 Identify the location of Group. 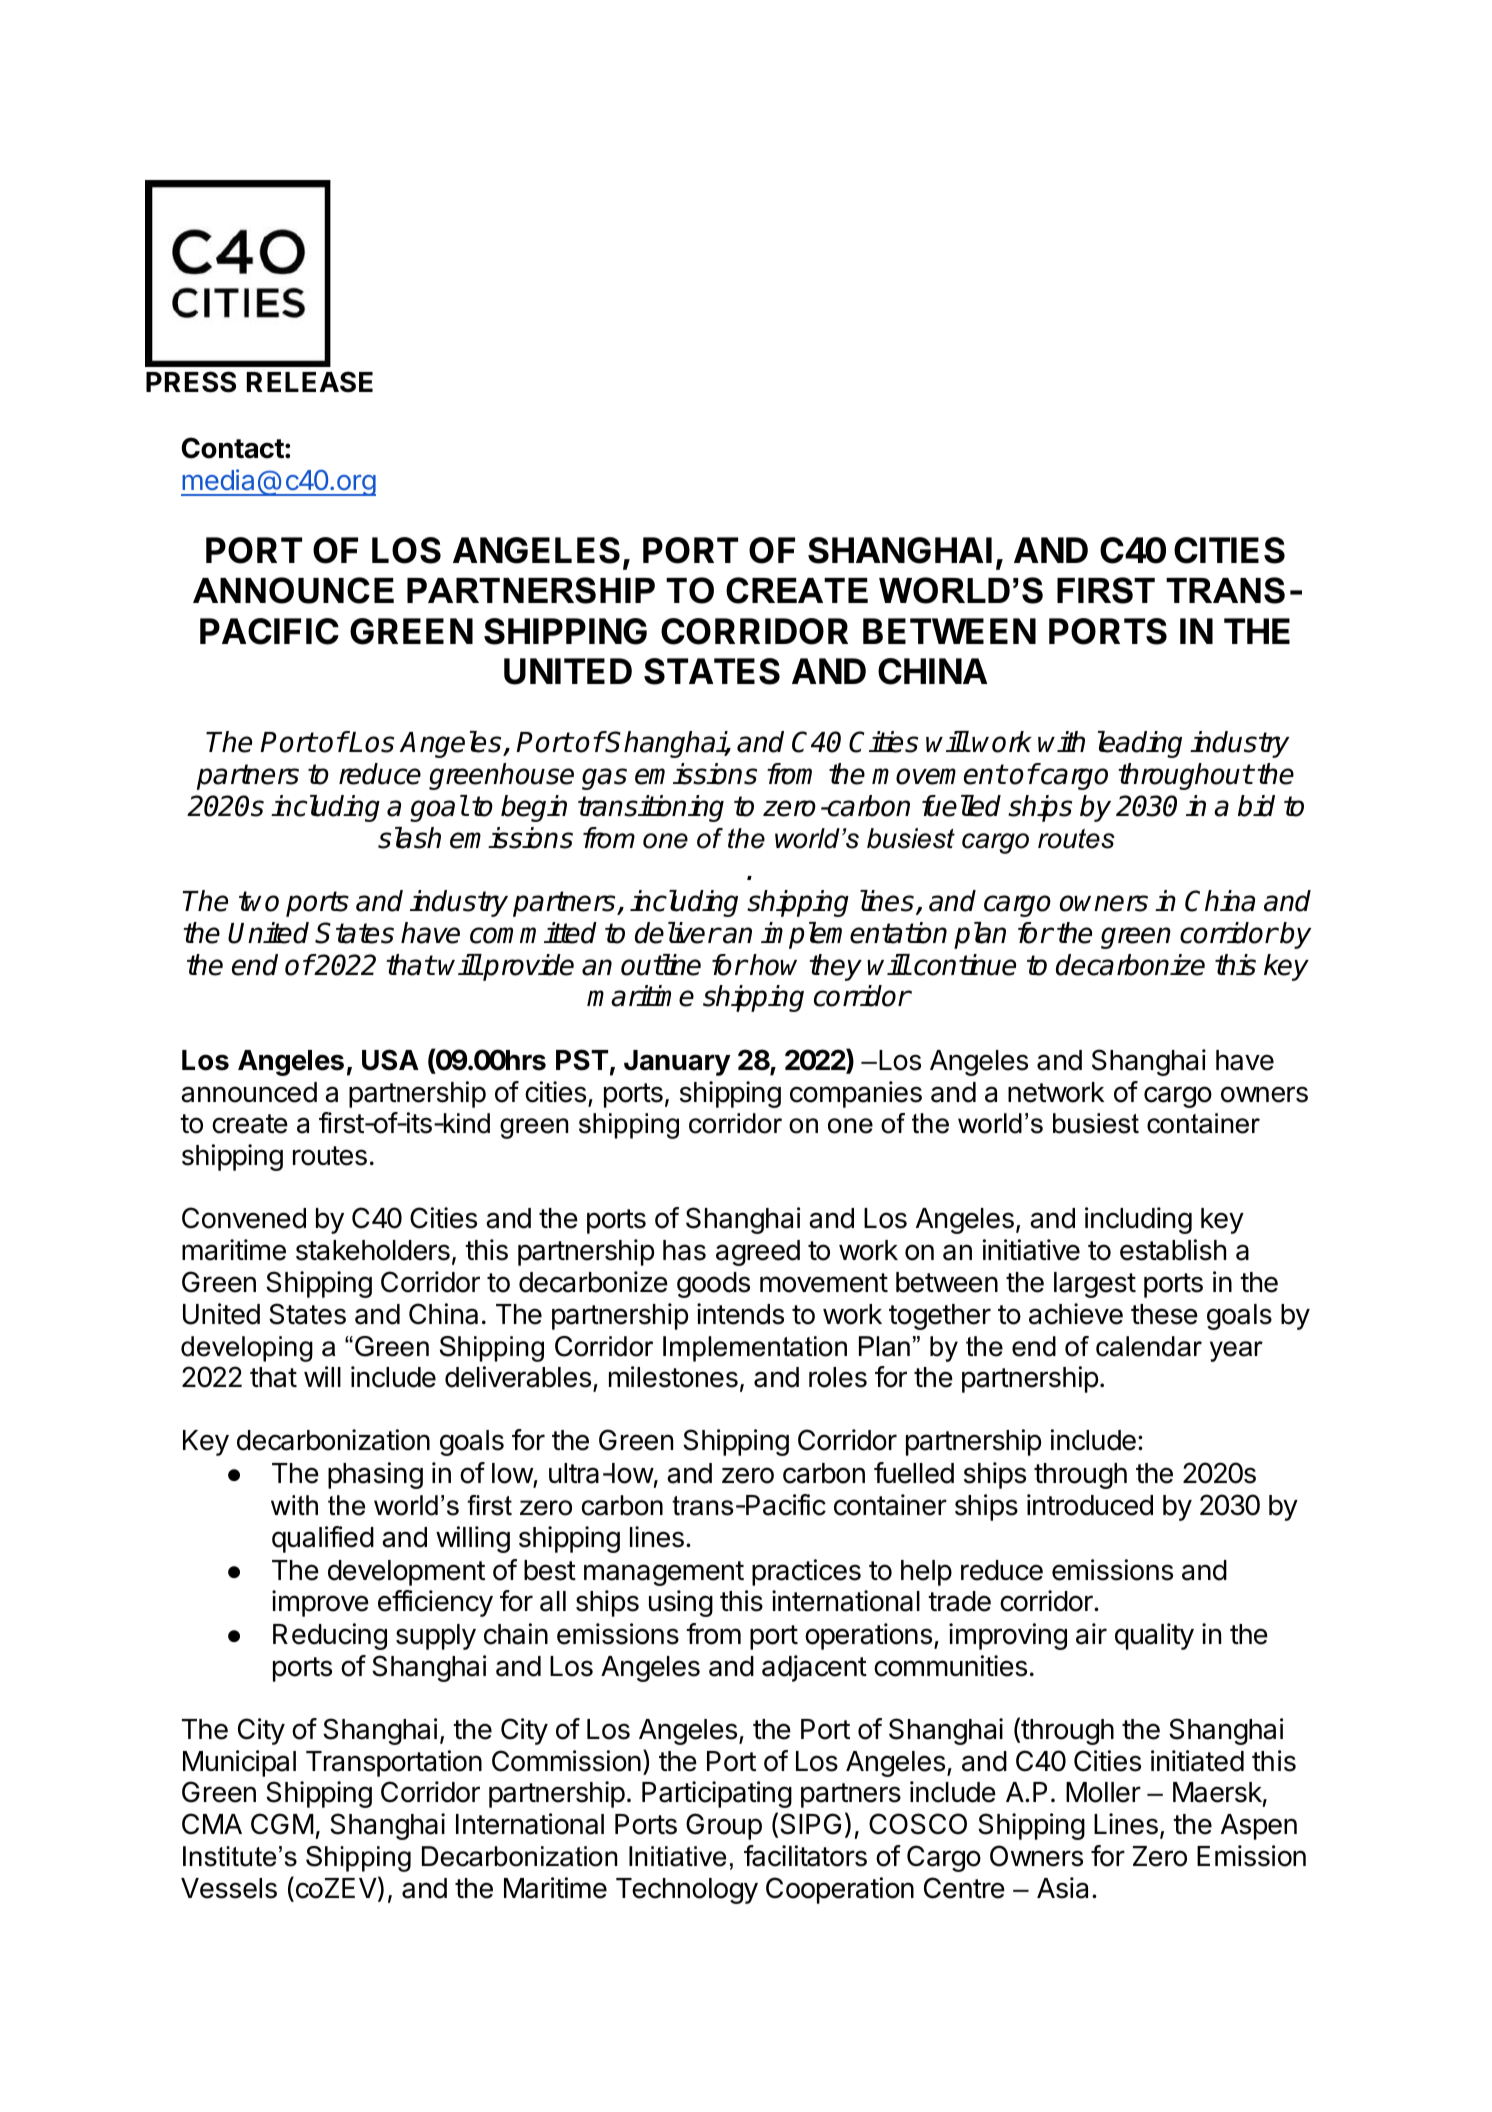
(724, 1826).
